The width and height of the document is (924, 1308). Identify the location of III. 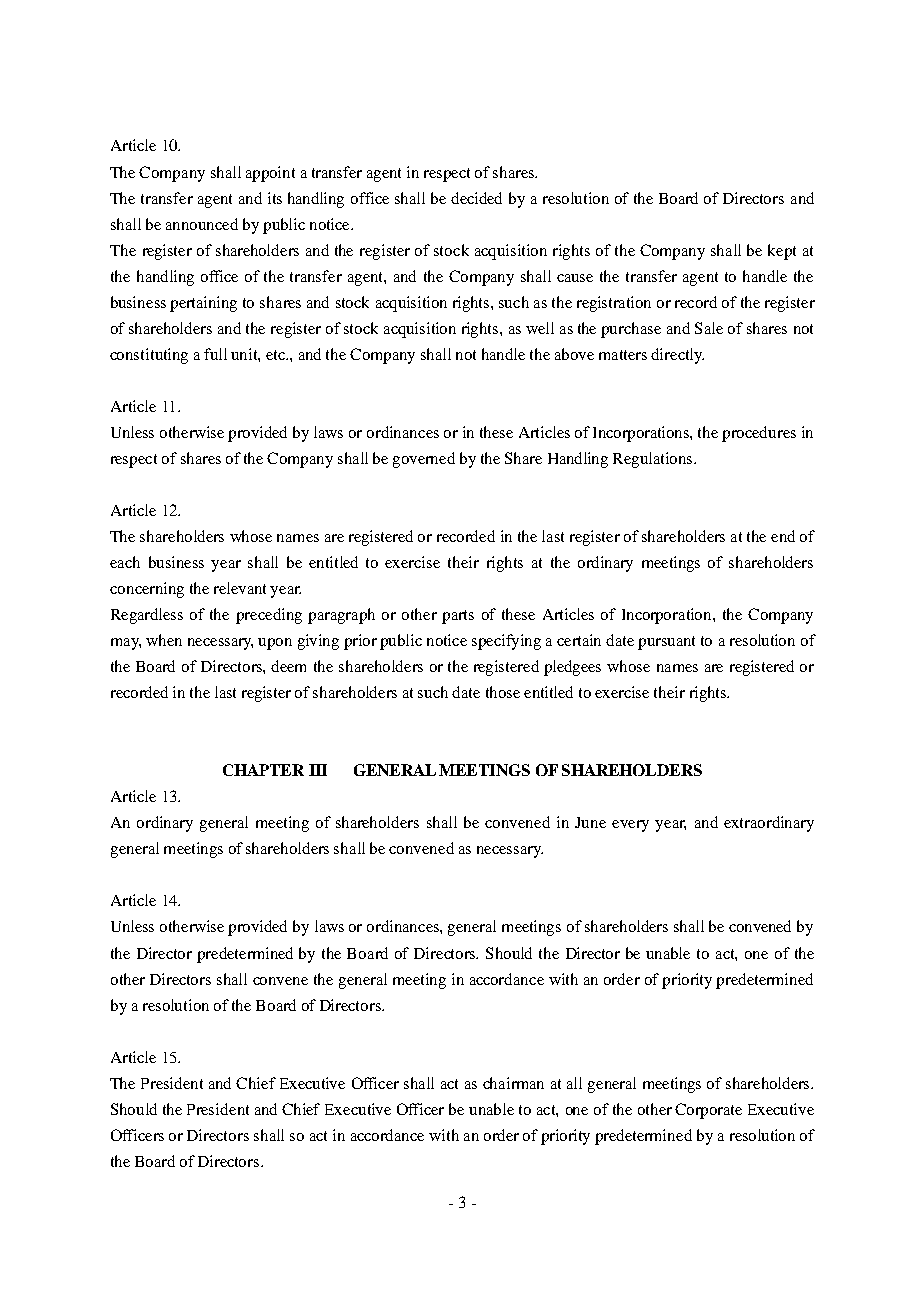
(318, 770).
